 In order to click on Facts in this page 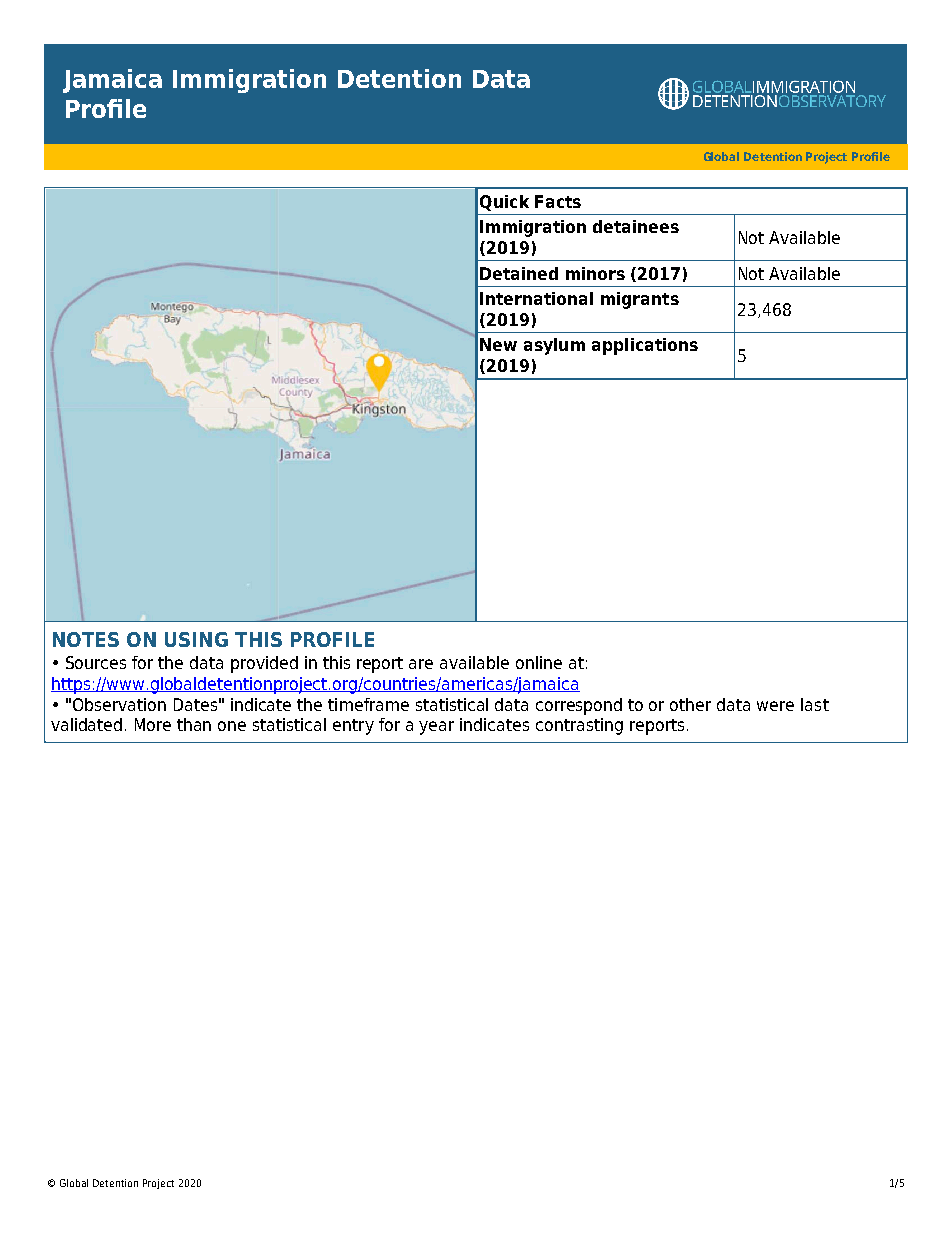, I will do `click(558, 201)`.
